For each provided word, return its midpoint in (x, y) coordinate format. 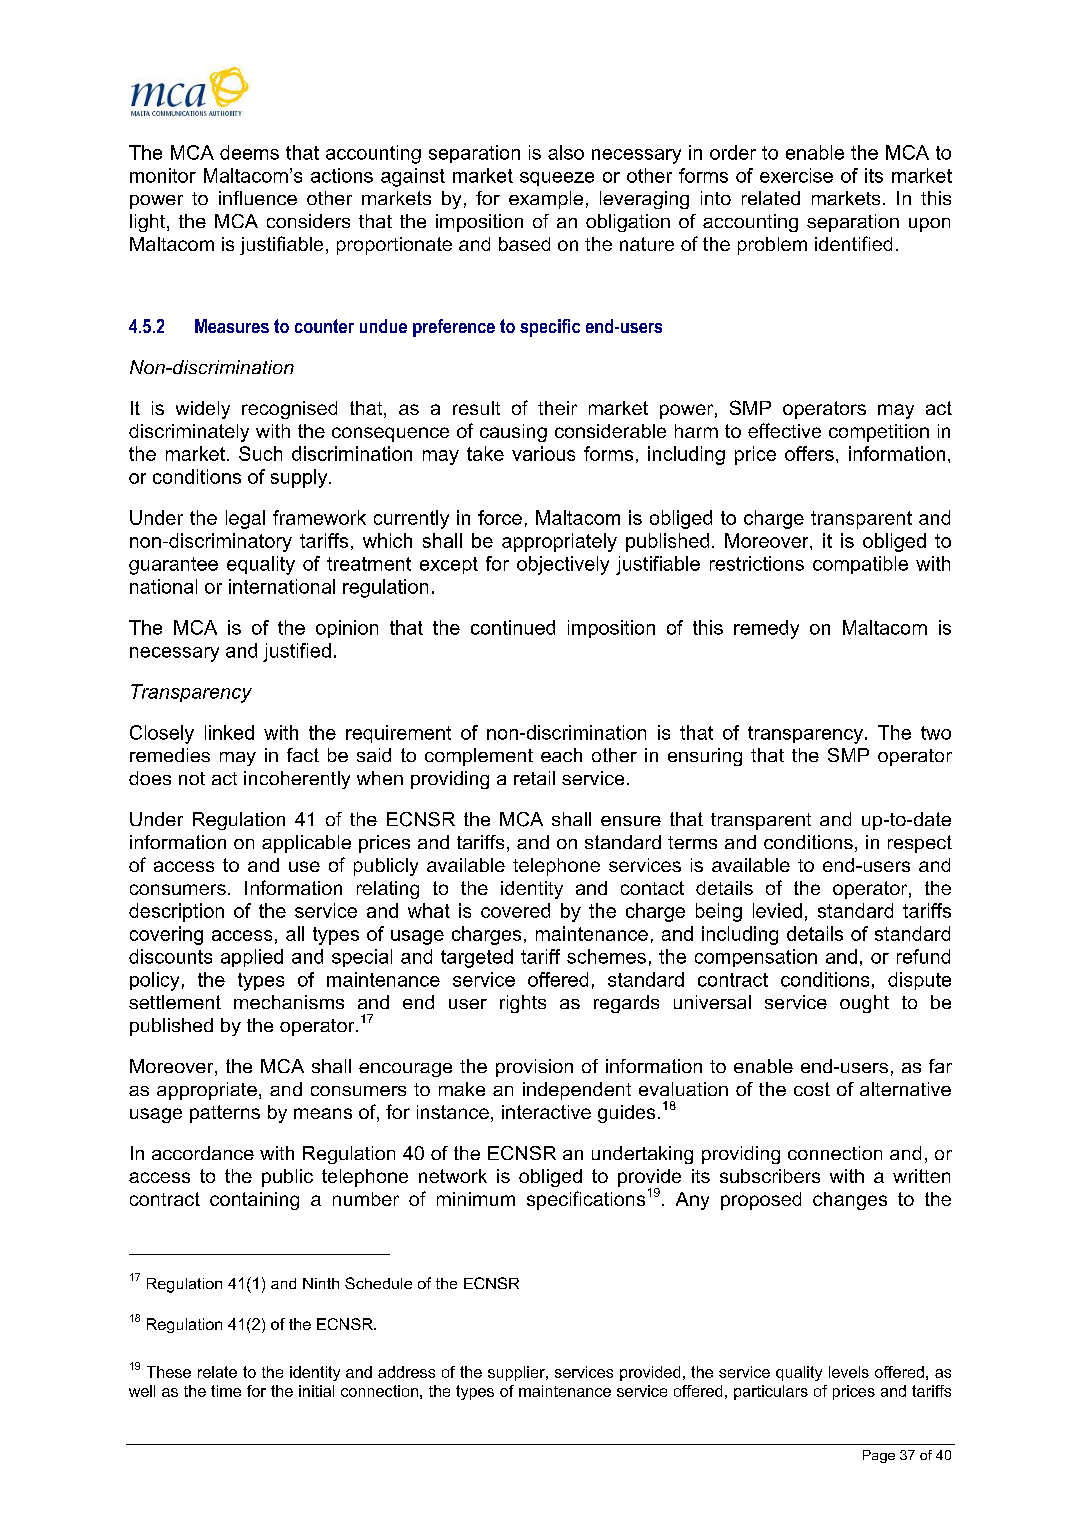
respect (920, 844)
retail (534, 778)
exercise (796, 175)
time (226, 1391)
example (546, 200)
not (192, 778)
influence (258, 198)
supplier (517, 1373)
